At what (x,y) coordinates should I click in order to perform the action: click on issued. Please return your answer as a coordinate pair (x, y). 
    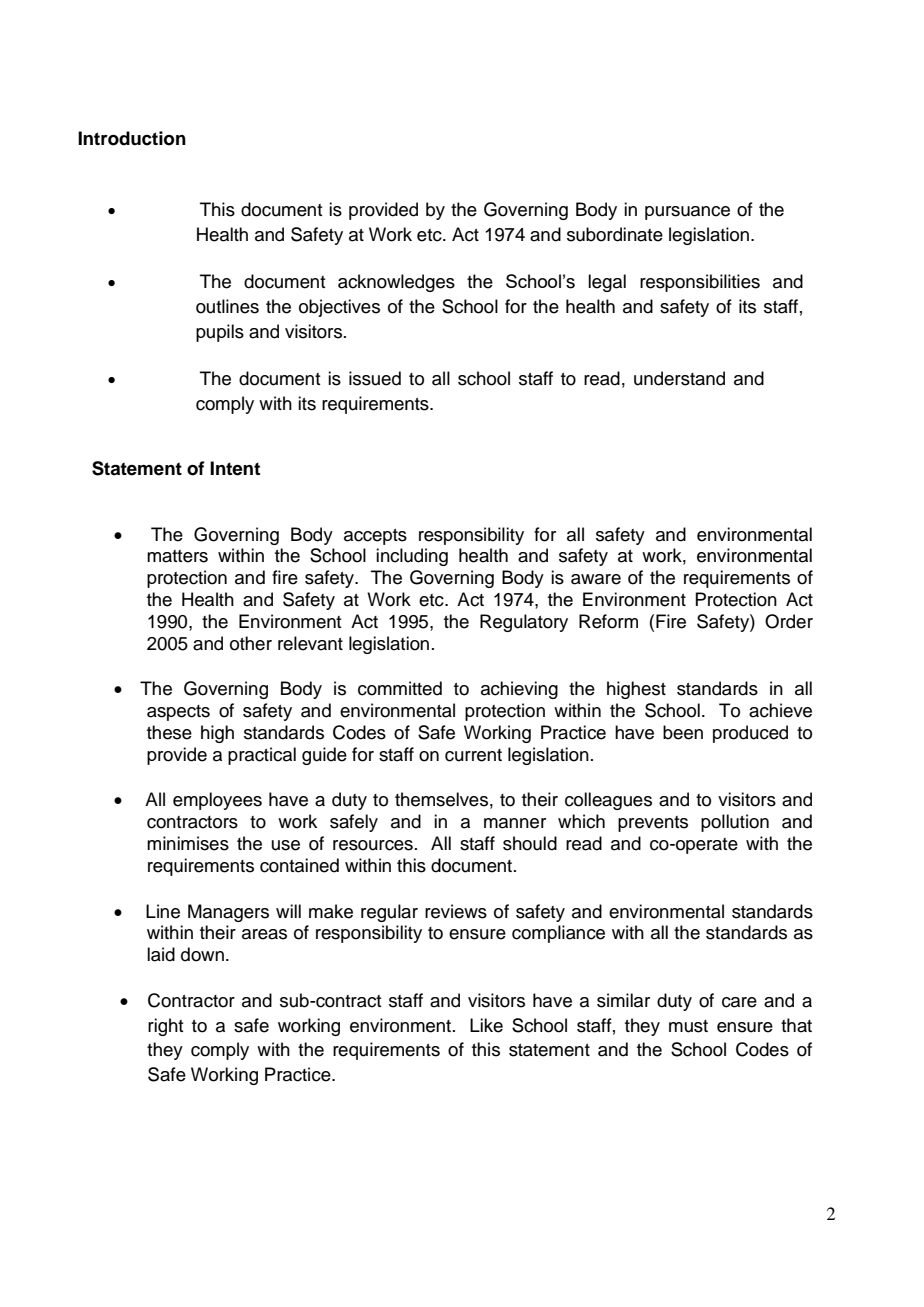
    Looking at the image, I should click on (375, 378).
